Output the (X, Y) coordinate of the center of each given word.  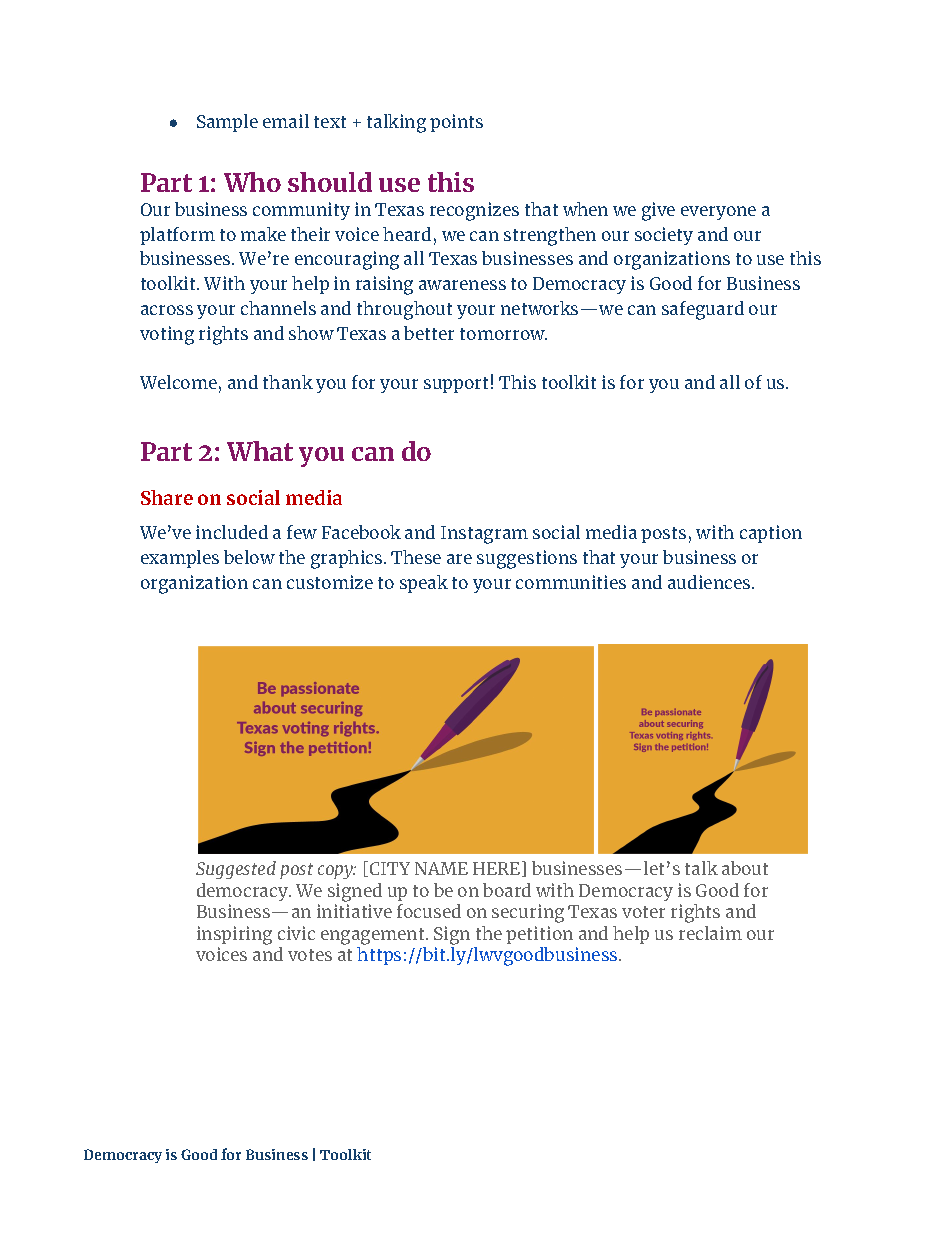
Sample (227, 123)
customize (330, 582)
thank (288, 382)
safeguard (703, 310)
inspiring (234, 935)
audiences (710, 582)
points (456, 123)
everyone (718, 213)
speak (424, 584)
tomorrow (503, 334)
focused (429, 911)
